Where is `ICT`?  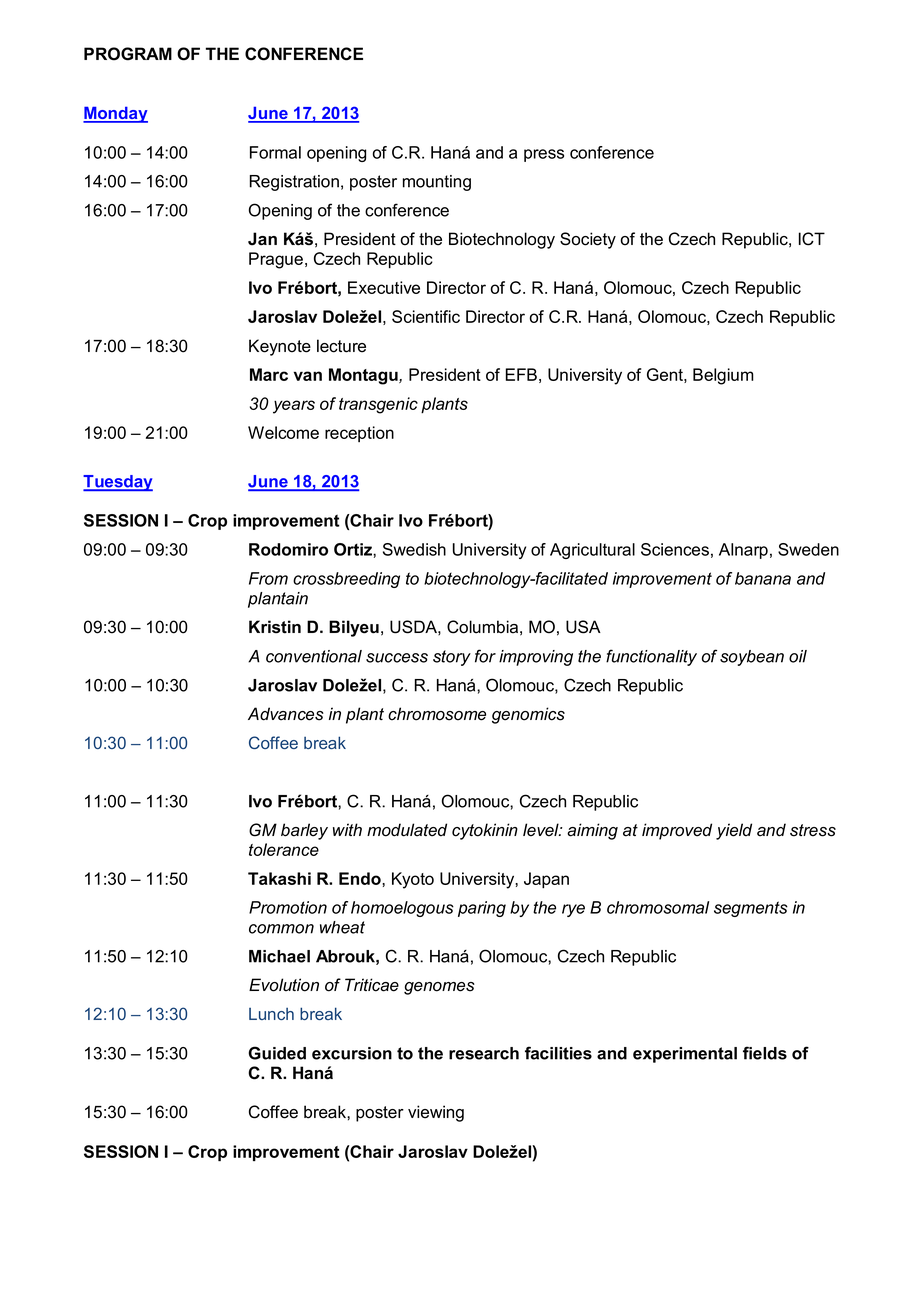 ICT is located at coordinates (812, 239).
